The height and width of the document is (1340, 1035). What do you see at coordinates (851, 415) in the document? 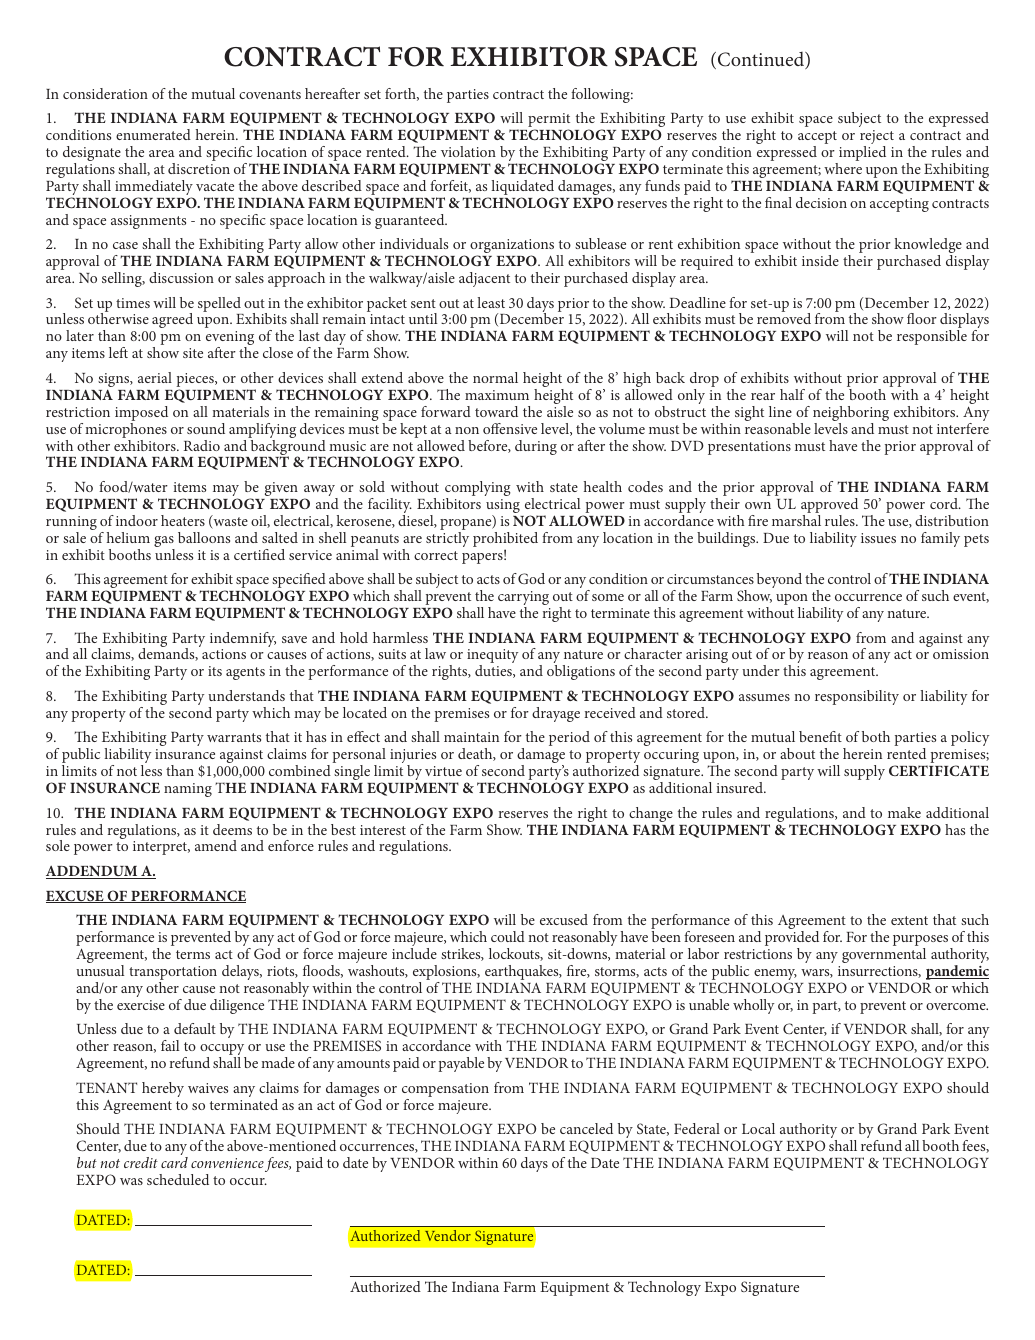
I see `neighboring` at bounding box center [851, 415].
